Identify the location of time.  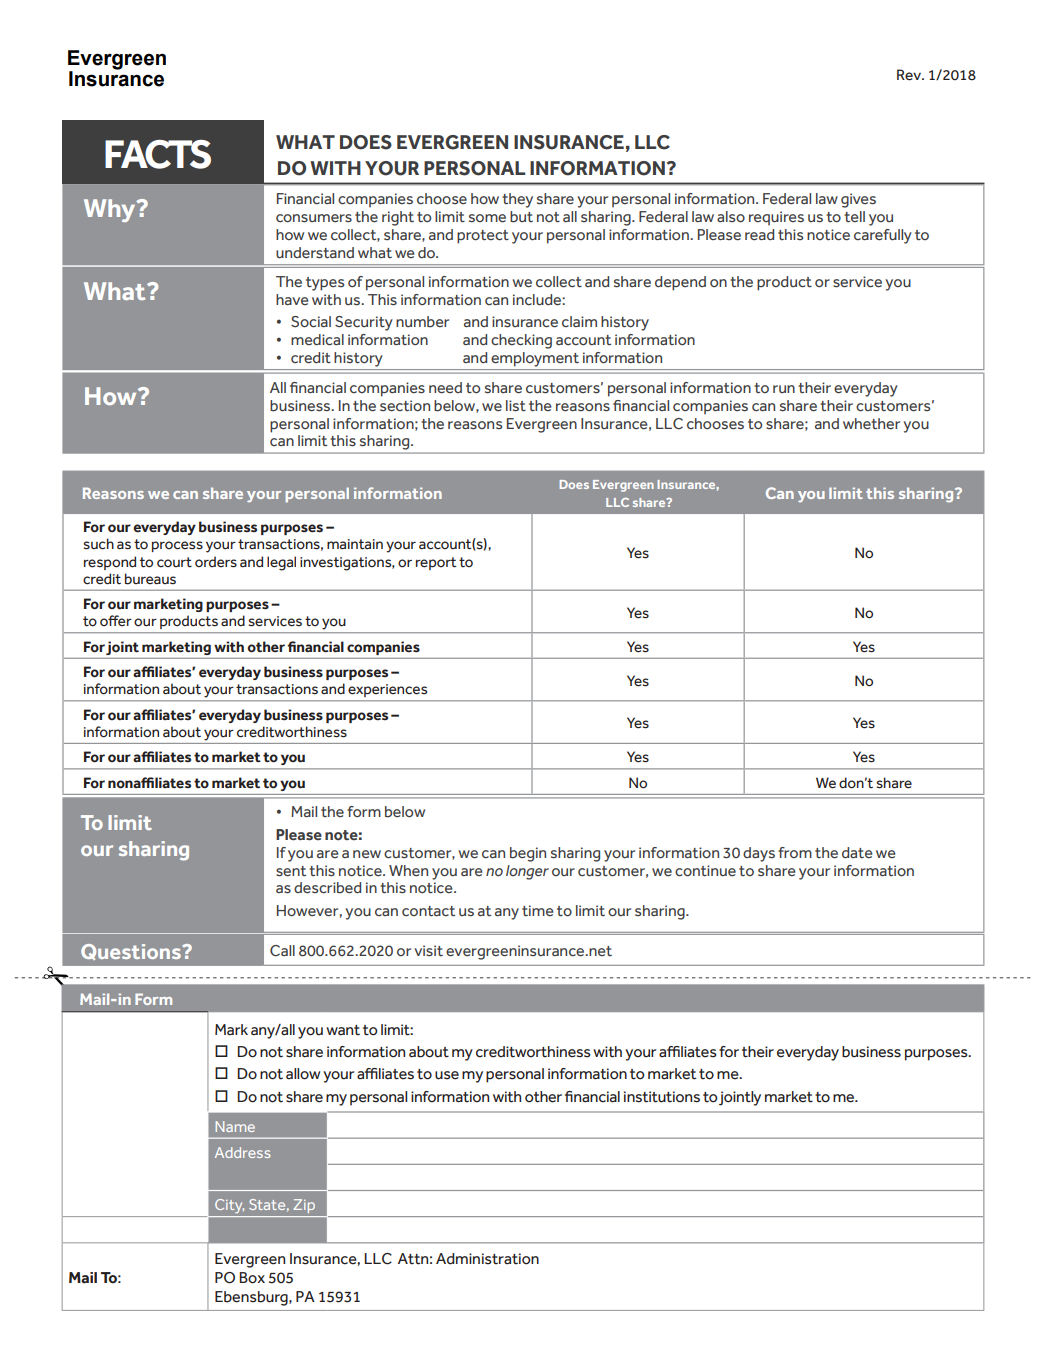
(538, 910).
